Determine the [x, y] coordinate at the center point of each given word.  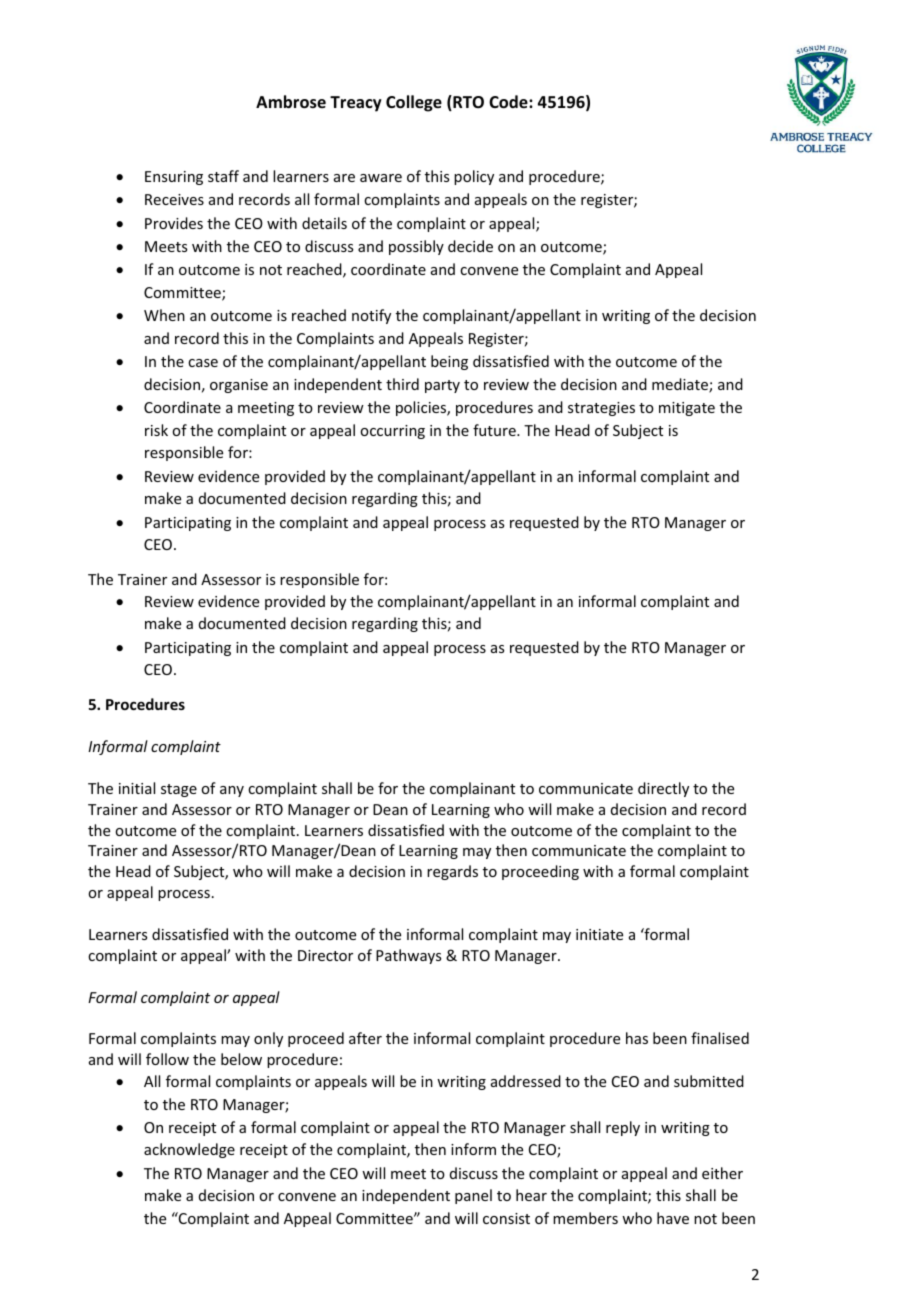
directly [663, 789]
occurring [392, 432]
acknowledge [189, 1150]
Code [509, 102]
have [673, 1218]
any [232, 791]
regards [452, 872]
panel [473, 1196]
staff [223, 176]
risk [156, 430]
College [414, 103]
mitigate [687, 409]
